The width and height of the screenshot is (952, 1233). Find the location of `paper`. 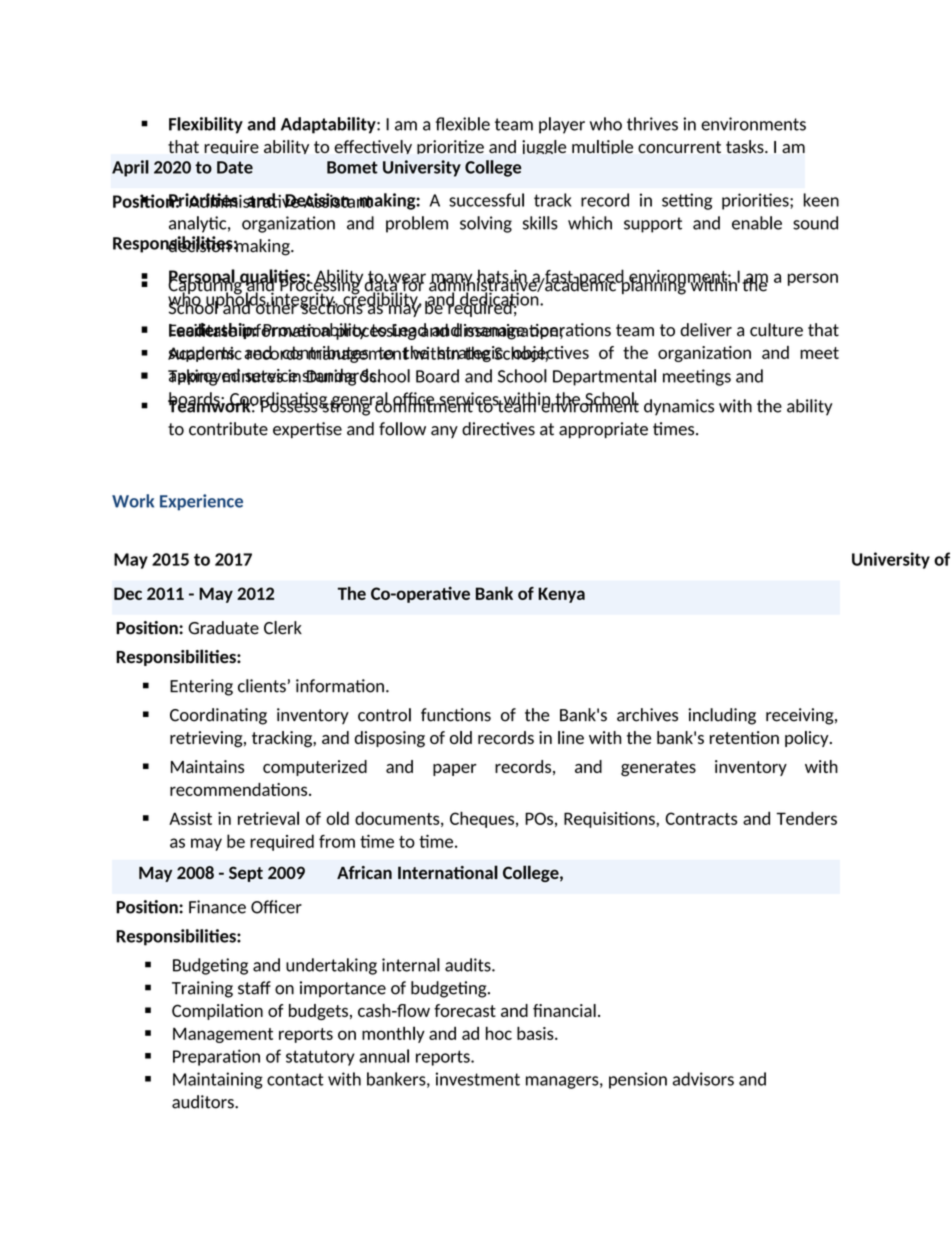

paper is located at coordinates (455, 770).
